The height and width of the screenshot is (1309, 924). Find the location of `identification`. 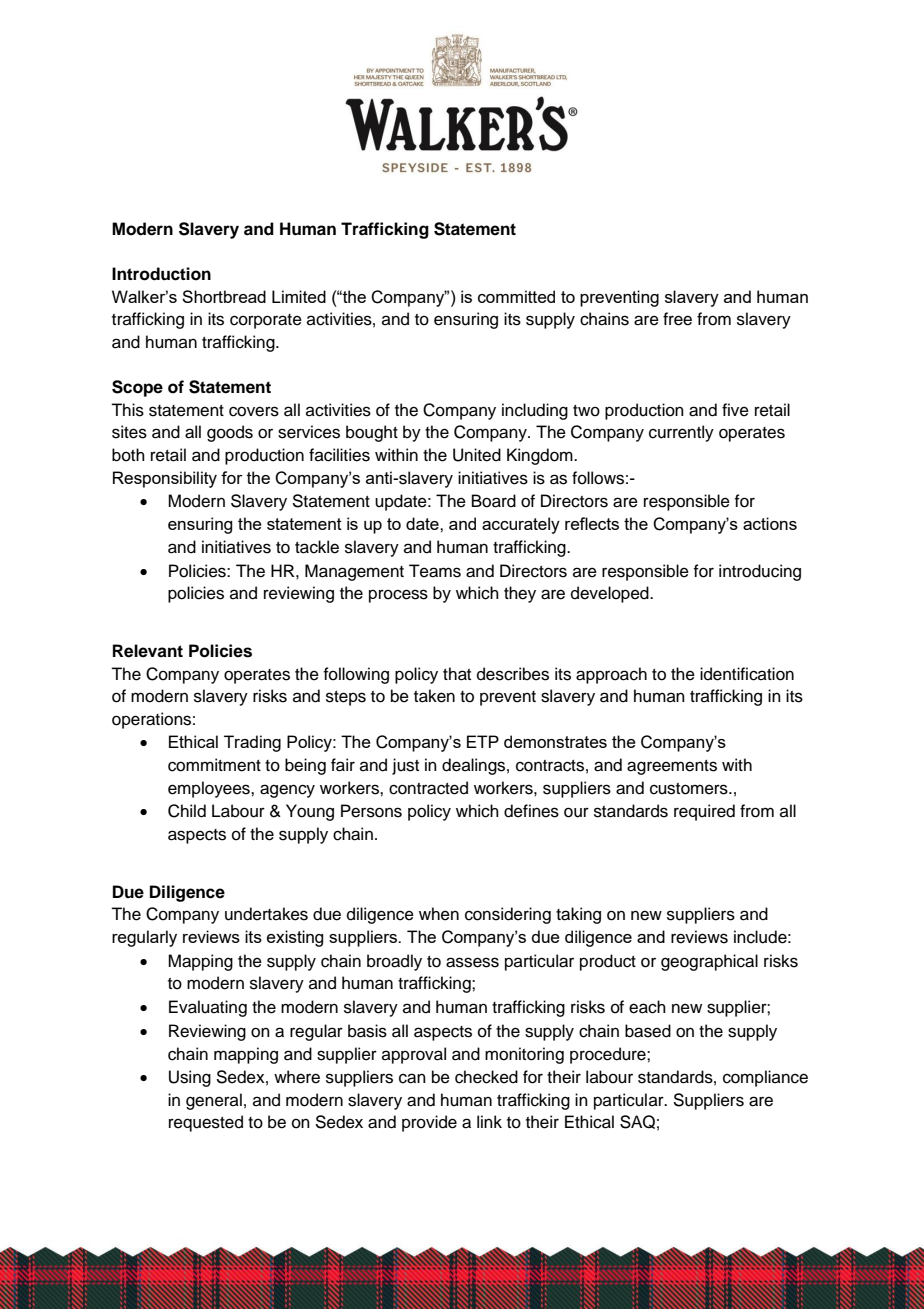

identification is located at coordinates (747, 674).
